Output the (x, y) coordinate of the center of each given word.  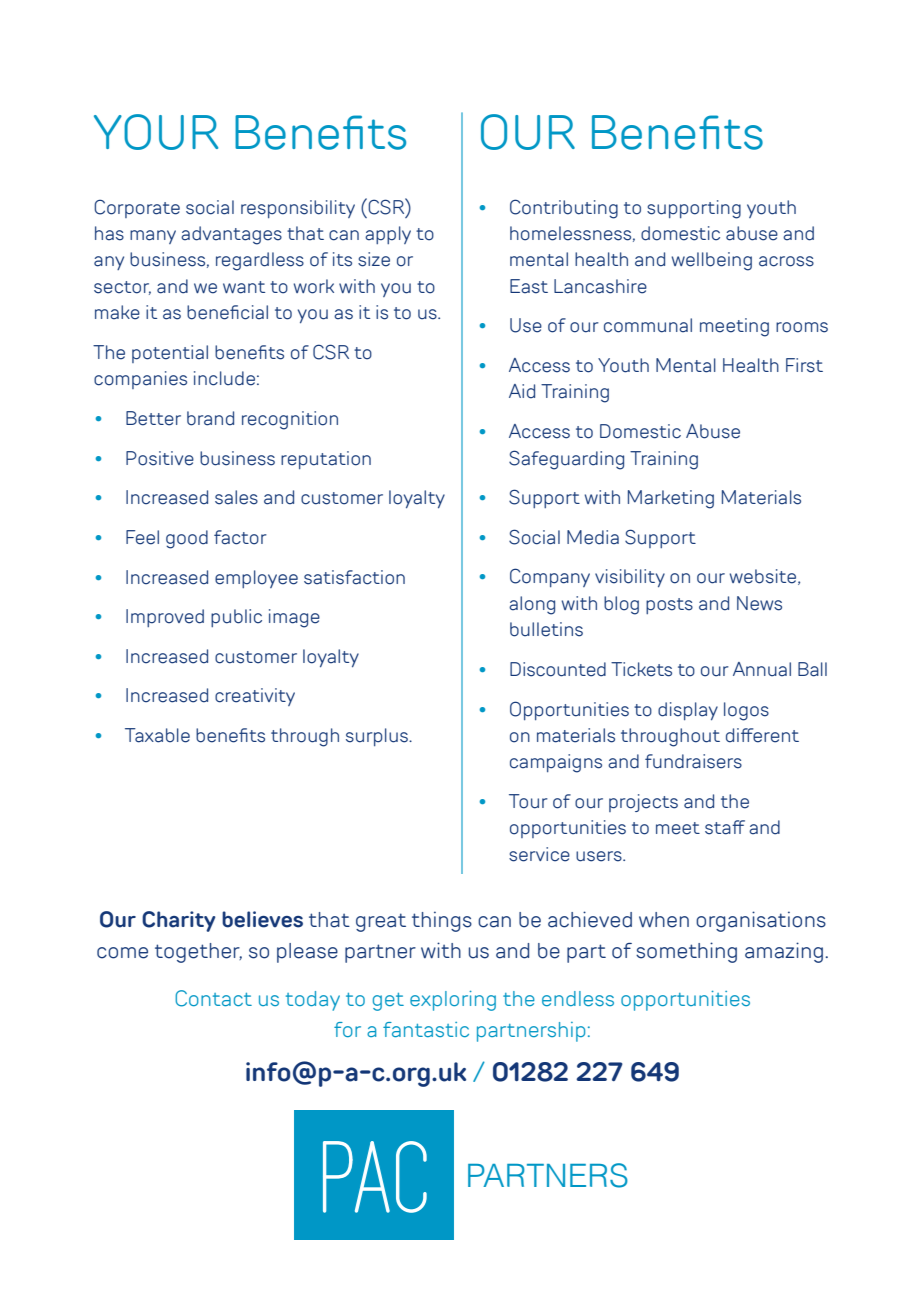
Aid (522, 391)
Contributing (564, 209)
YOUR (156, 132)
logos (746, 711)
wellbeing (711, 261)
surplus (378, 737)
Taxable (157, 735)
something (686, 952)
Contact (213, 998)
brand (210, 418)
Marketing (671, 499)
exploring (453, 1001)
